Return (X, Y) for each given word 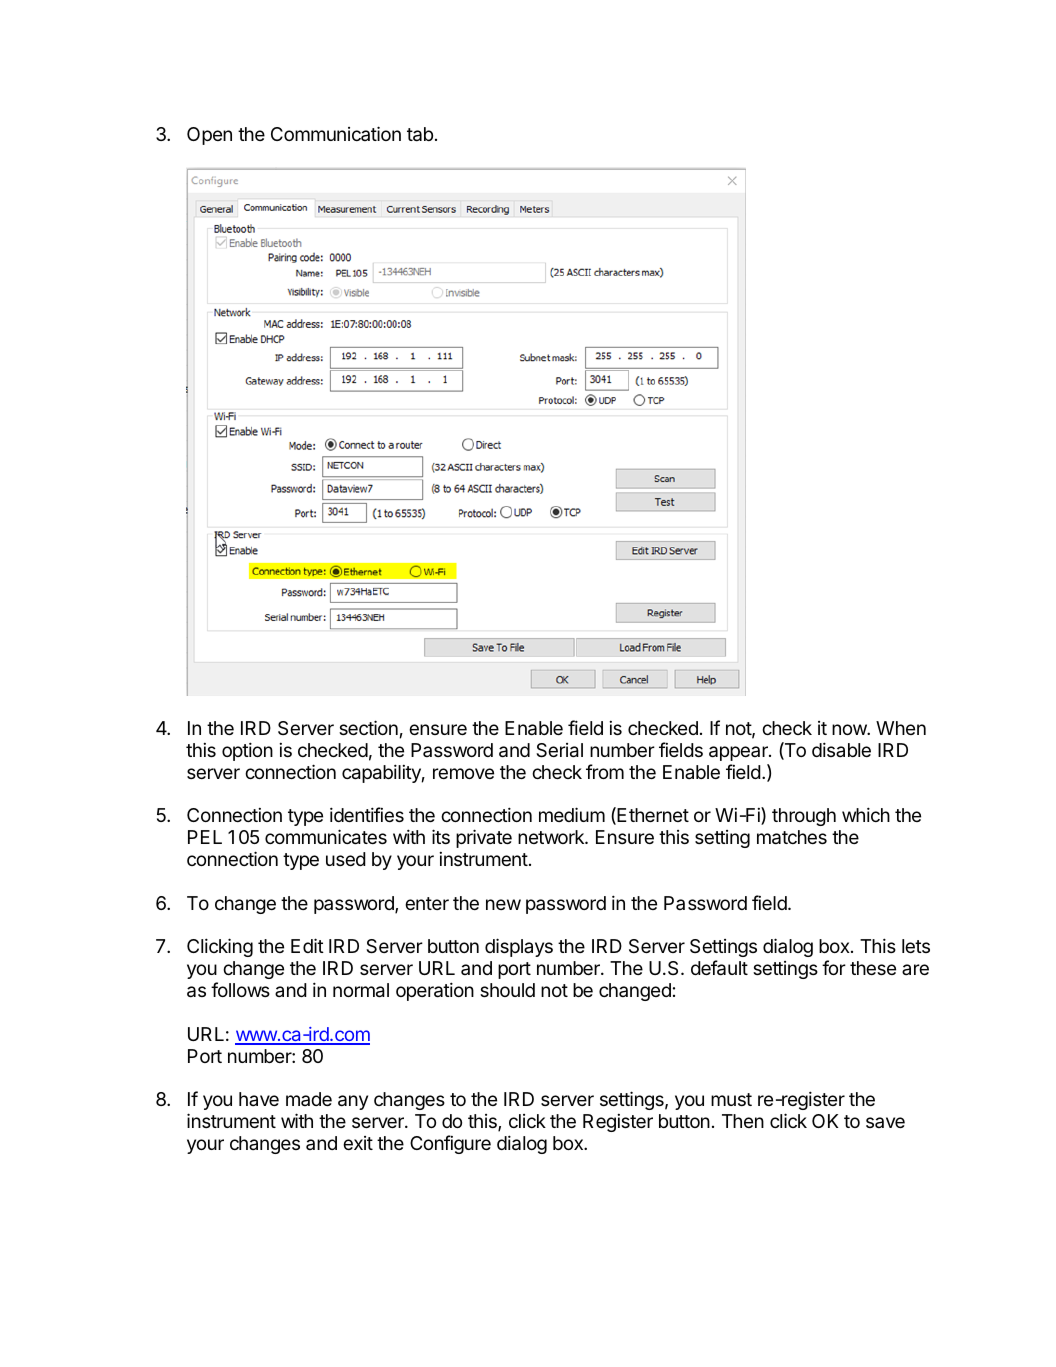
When (901, 728)
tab (420, 134)
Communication (336, 133)
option (247, 751)
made (309, 1099)
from (605, 771)
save (885, 1122)
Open (209, 136)
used (346, 859)
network (552, 837)
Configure (450, 1144)
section (368, 727)
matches (792, 837)
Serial (559, 750)
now (850, 729)
